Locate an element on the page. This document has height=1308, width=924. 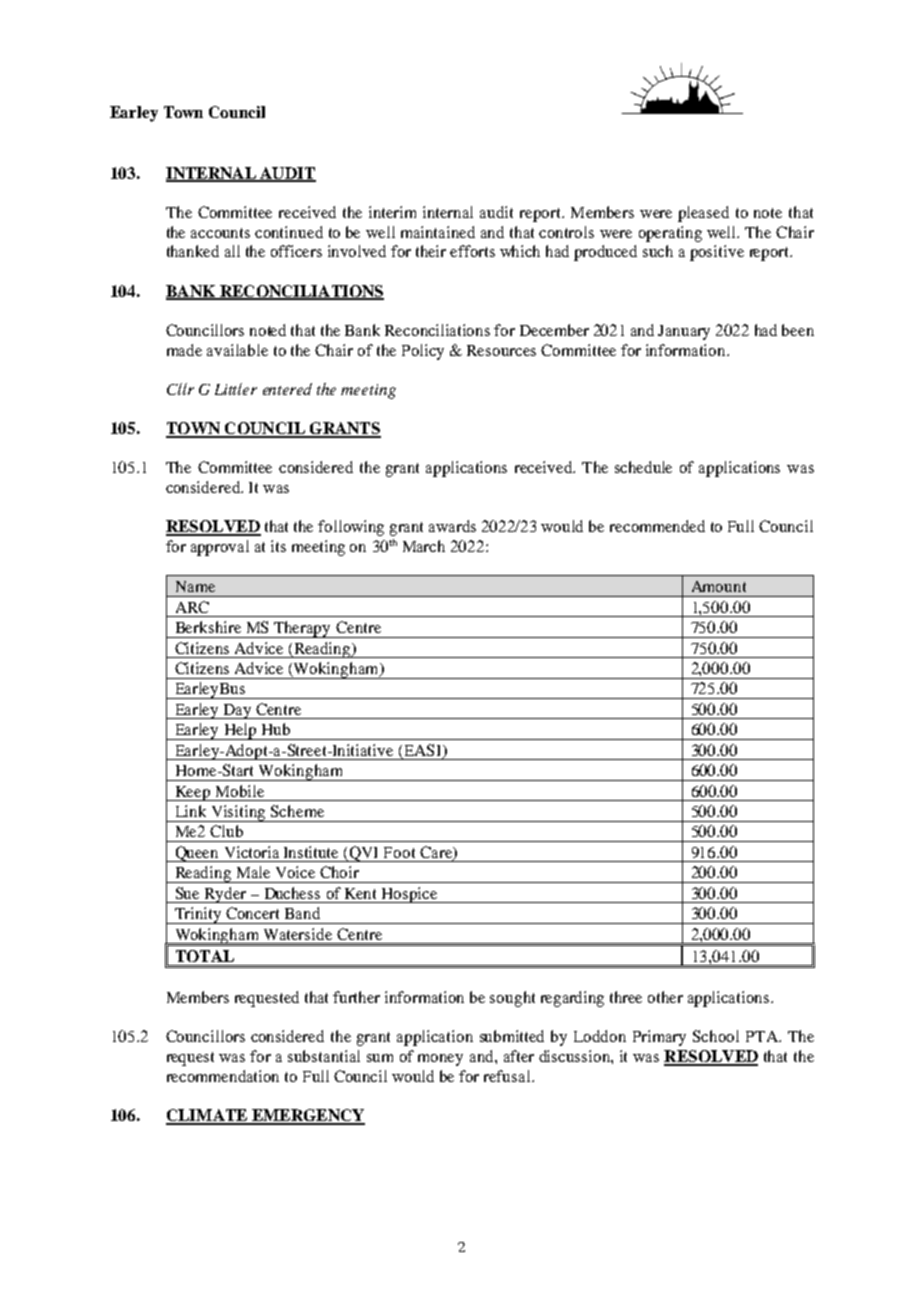
its is located at coordinates (278, 546).
